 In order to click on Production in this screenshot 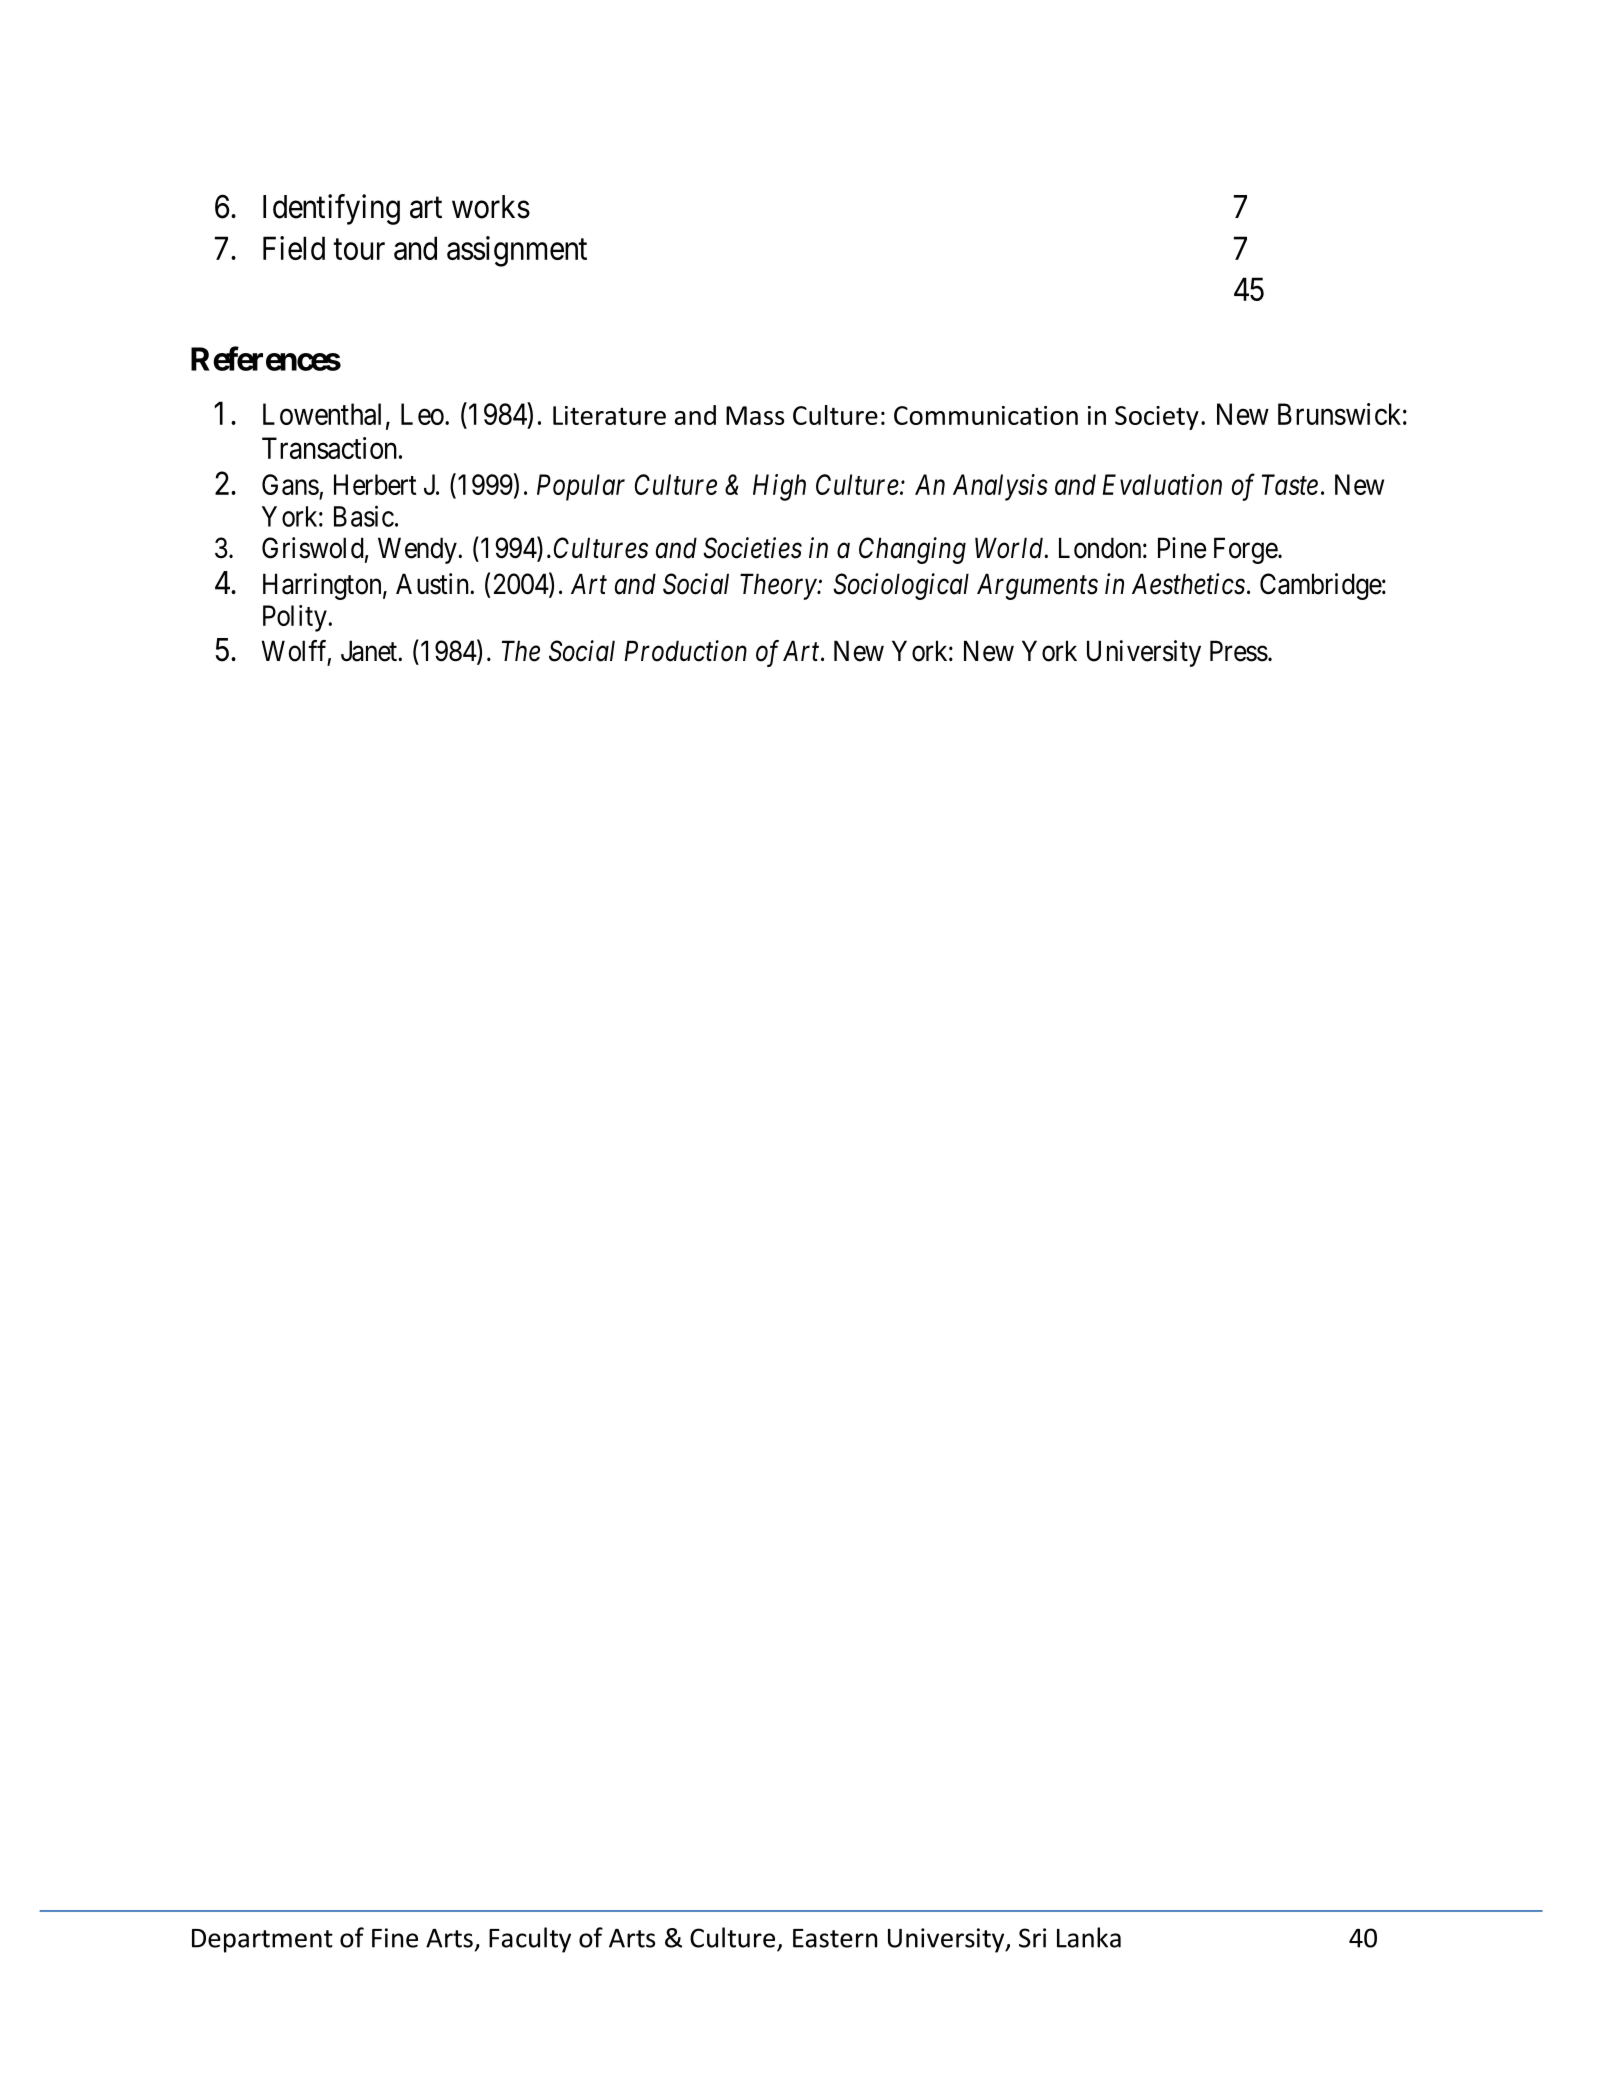, I will do `click(685, 651)`.
